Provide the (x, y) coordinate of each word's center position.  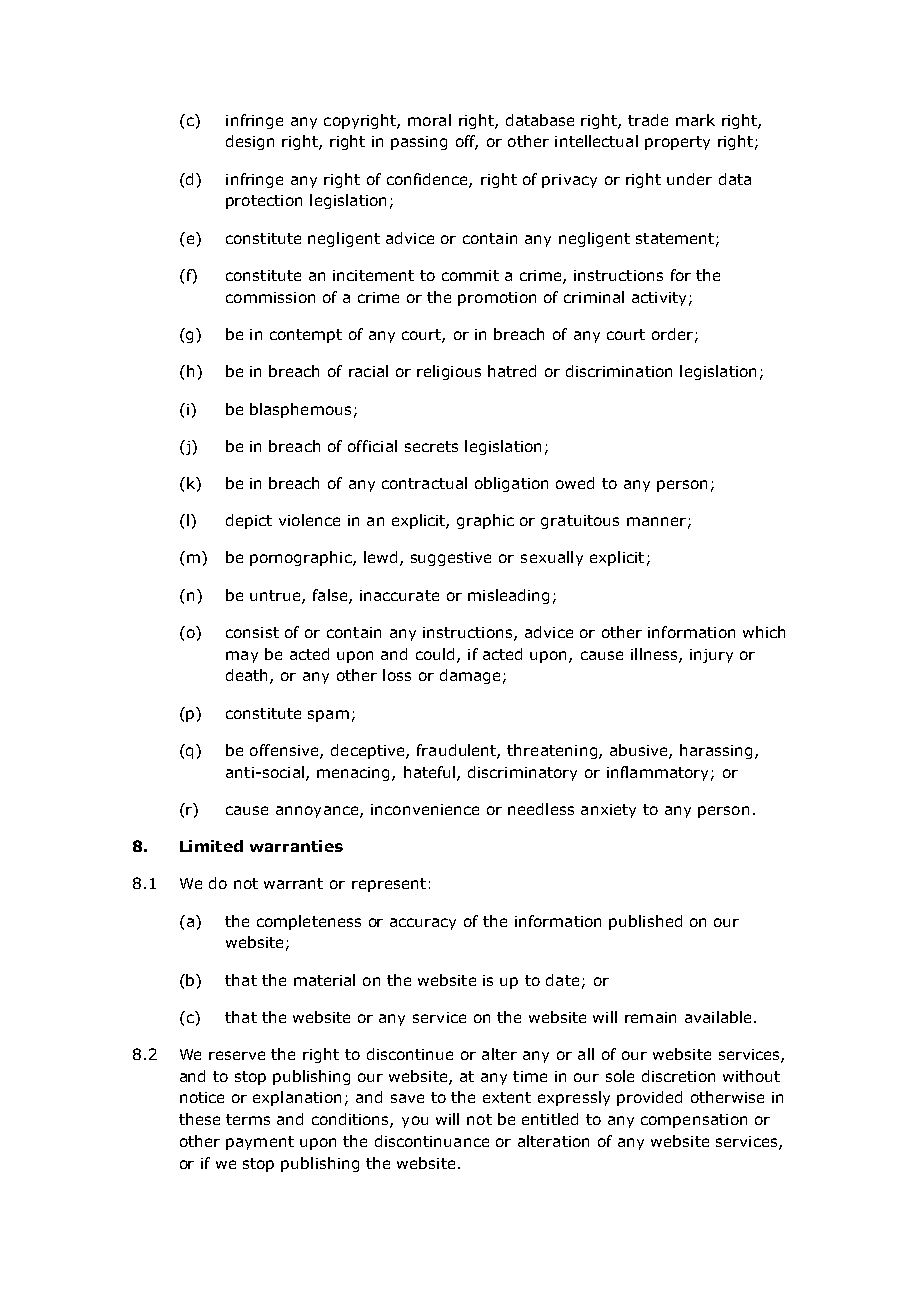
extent (507, 1097)
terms (248, 1119)
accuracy (423, 924)
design (250, 142)
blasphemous (300, 410)
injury (711, 656)
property (677, 143)
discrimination (619, 371)
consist (252, 632)
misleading (508, 596)
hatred (512, 371)
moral (429, 120)
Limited (211, 846)
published (645, 922)
